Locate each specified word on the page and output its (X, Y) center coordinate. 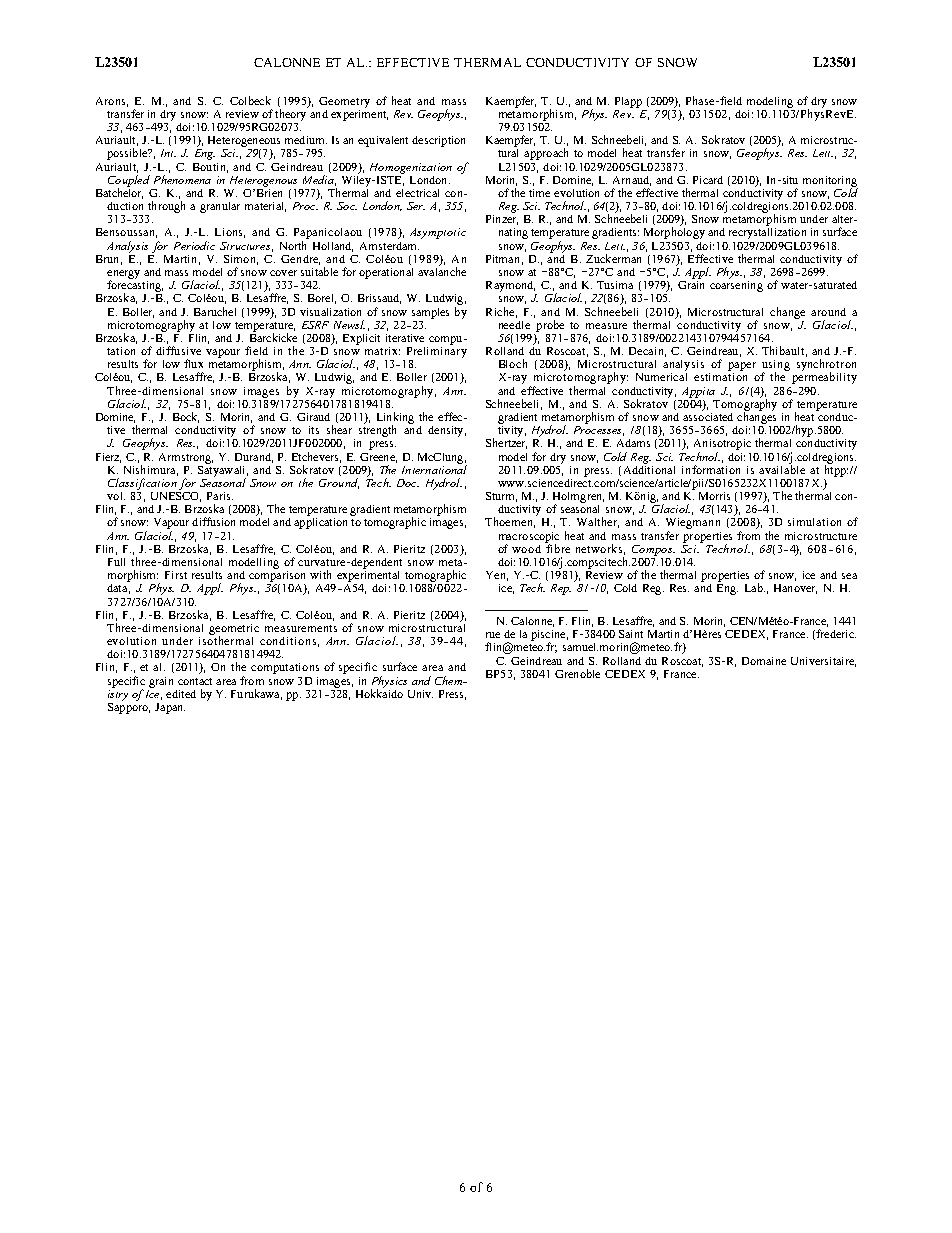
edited (181, 694)
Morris (714, 496)
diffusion (213, 521)
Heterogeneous (244, 141)
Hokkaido (379, 692)
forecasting (135, 286)
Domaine (764, 661)
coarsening (736, 285)
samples (430, 313)
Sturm (501, 497)
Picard (708, 180)
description (438, 141)
